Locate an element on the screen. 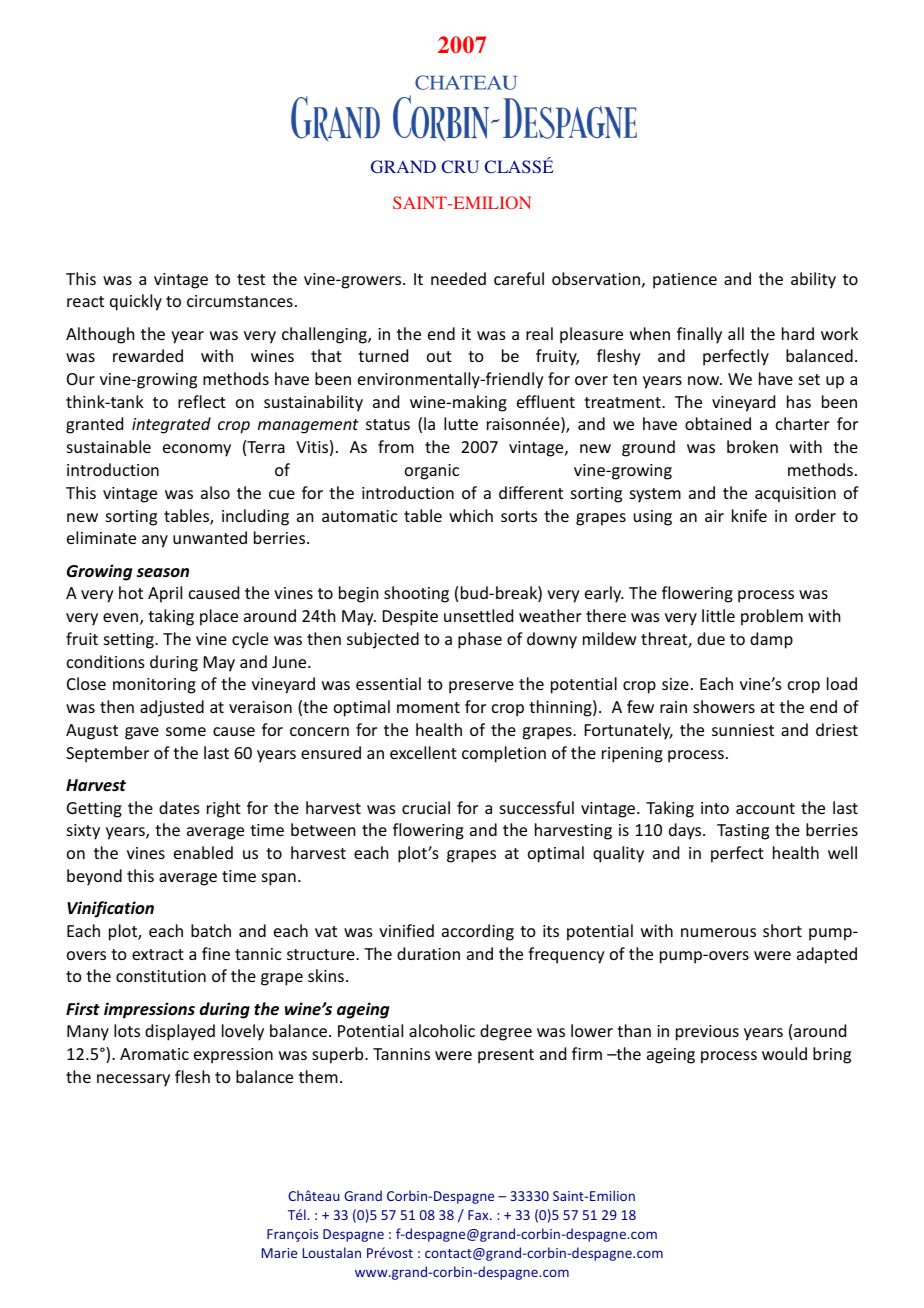 The width and height of the screenshot is (924, 1308). knife is located at coordinates (749, 515).
